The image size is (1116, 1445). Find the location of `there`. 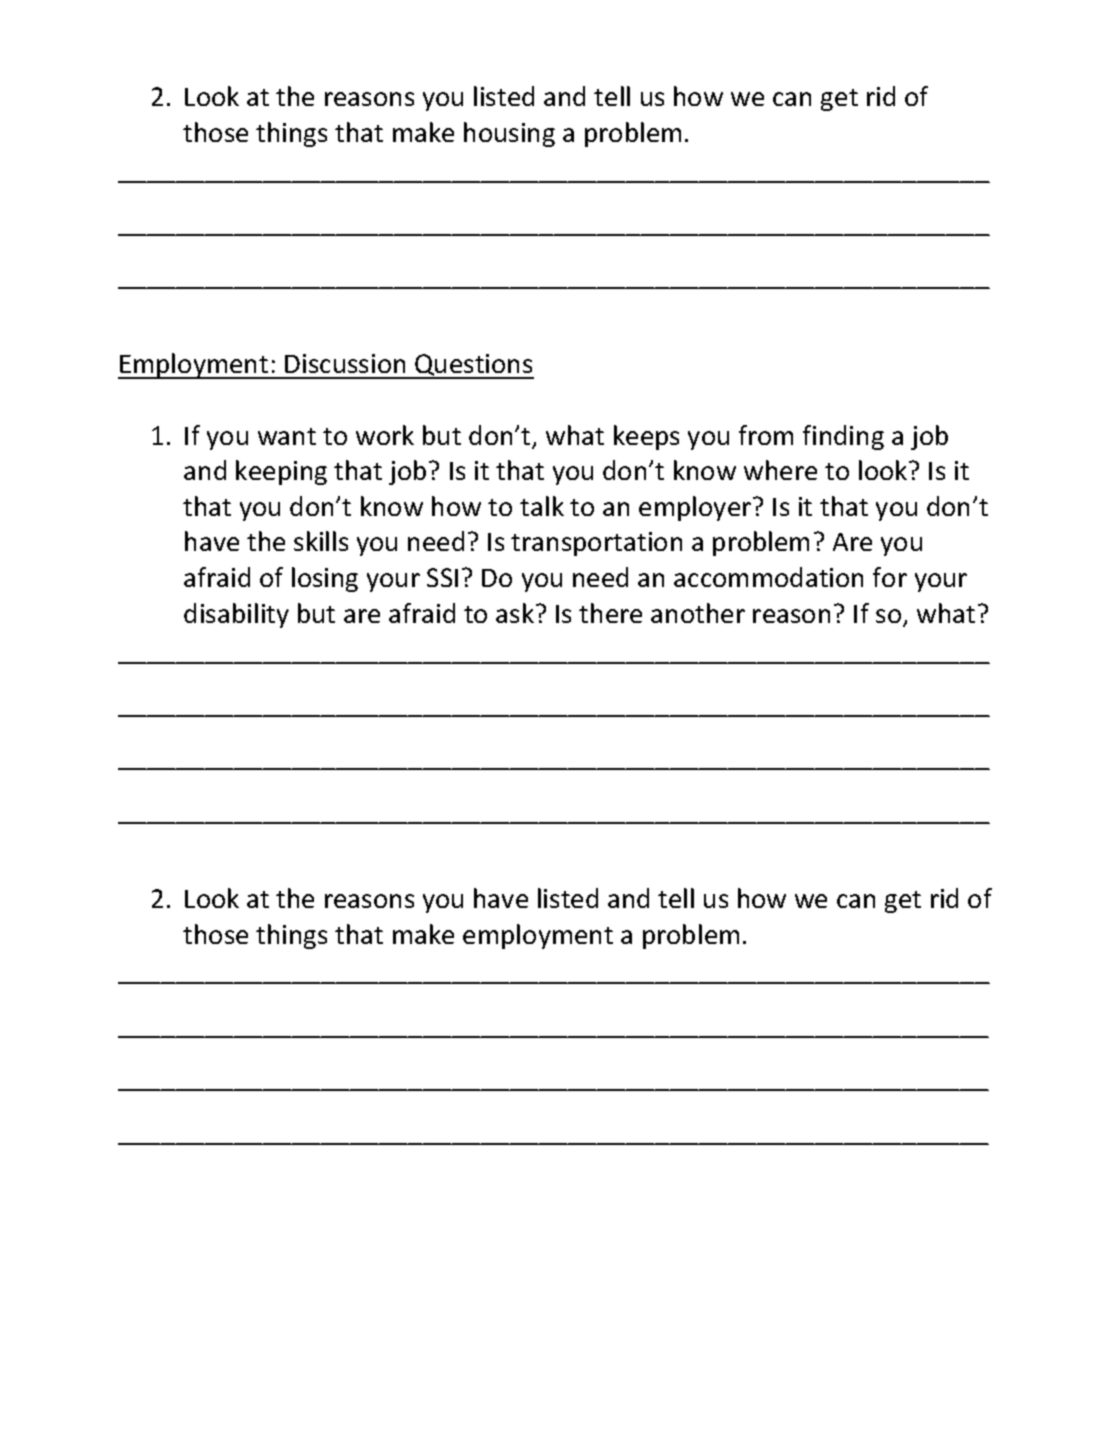

there is located at coordinates (610, 613).
